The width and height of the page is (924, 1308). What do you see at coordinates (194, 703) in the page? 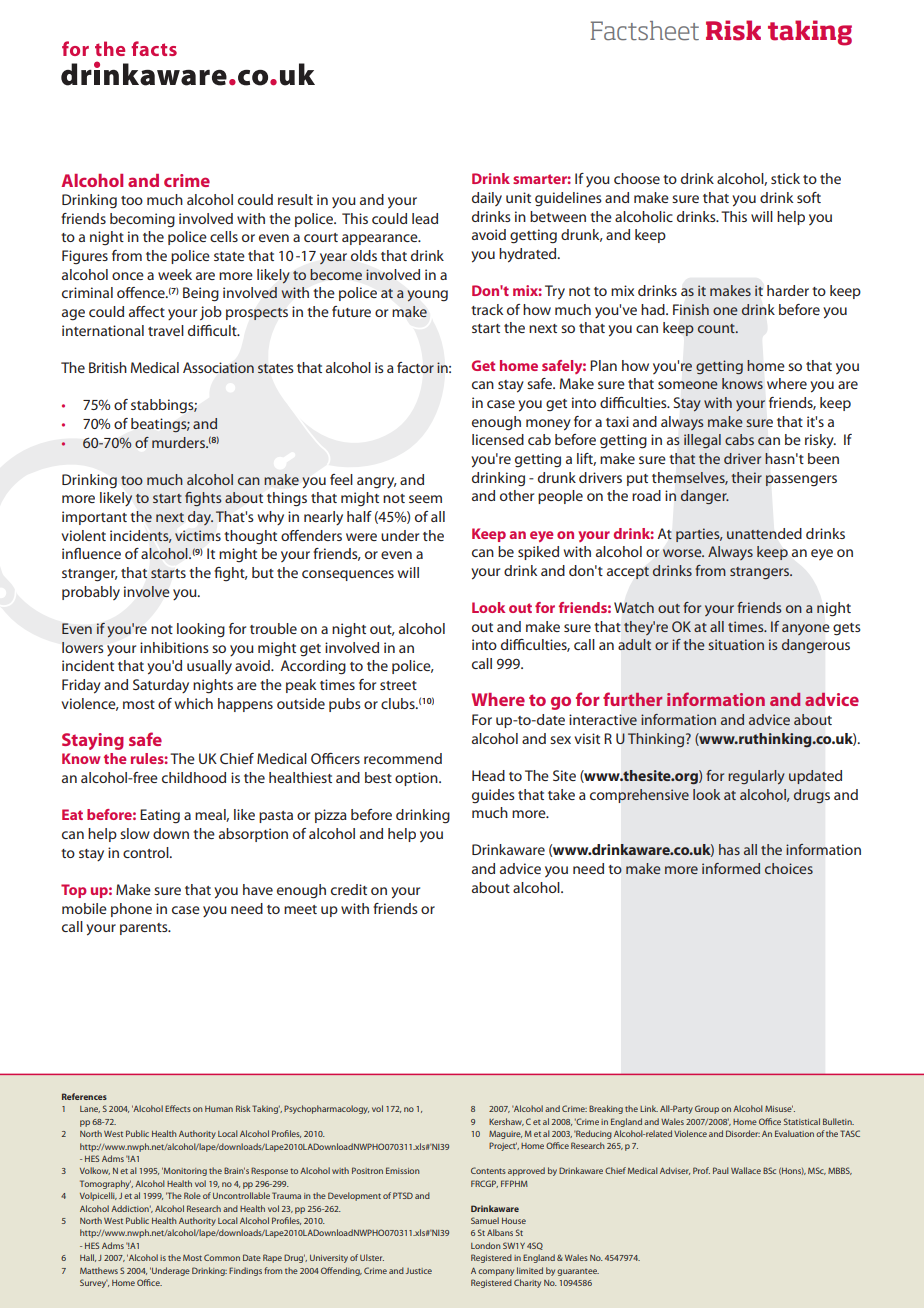
I see `which` at bounding box center [194, 703].
